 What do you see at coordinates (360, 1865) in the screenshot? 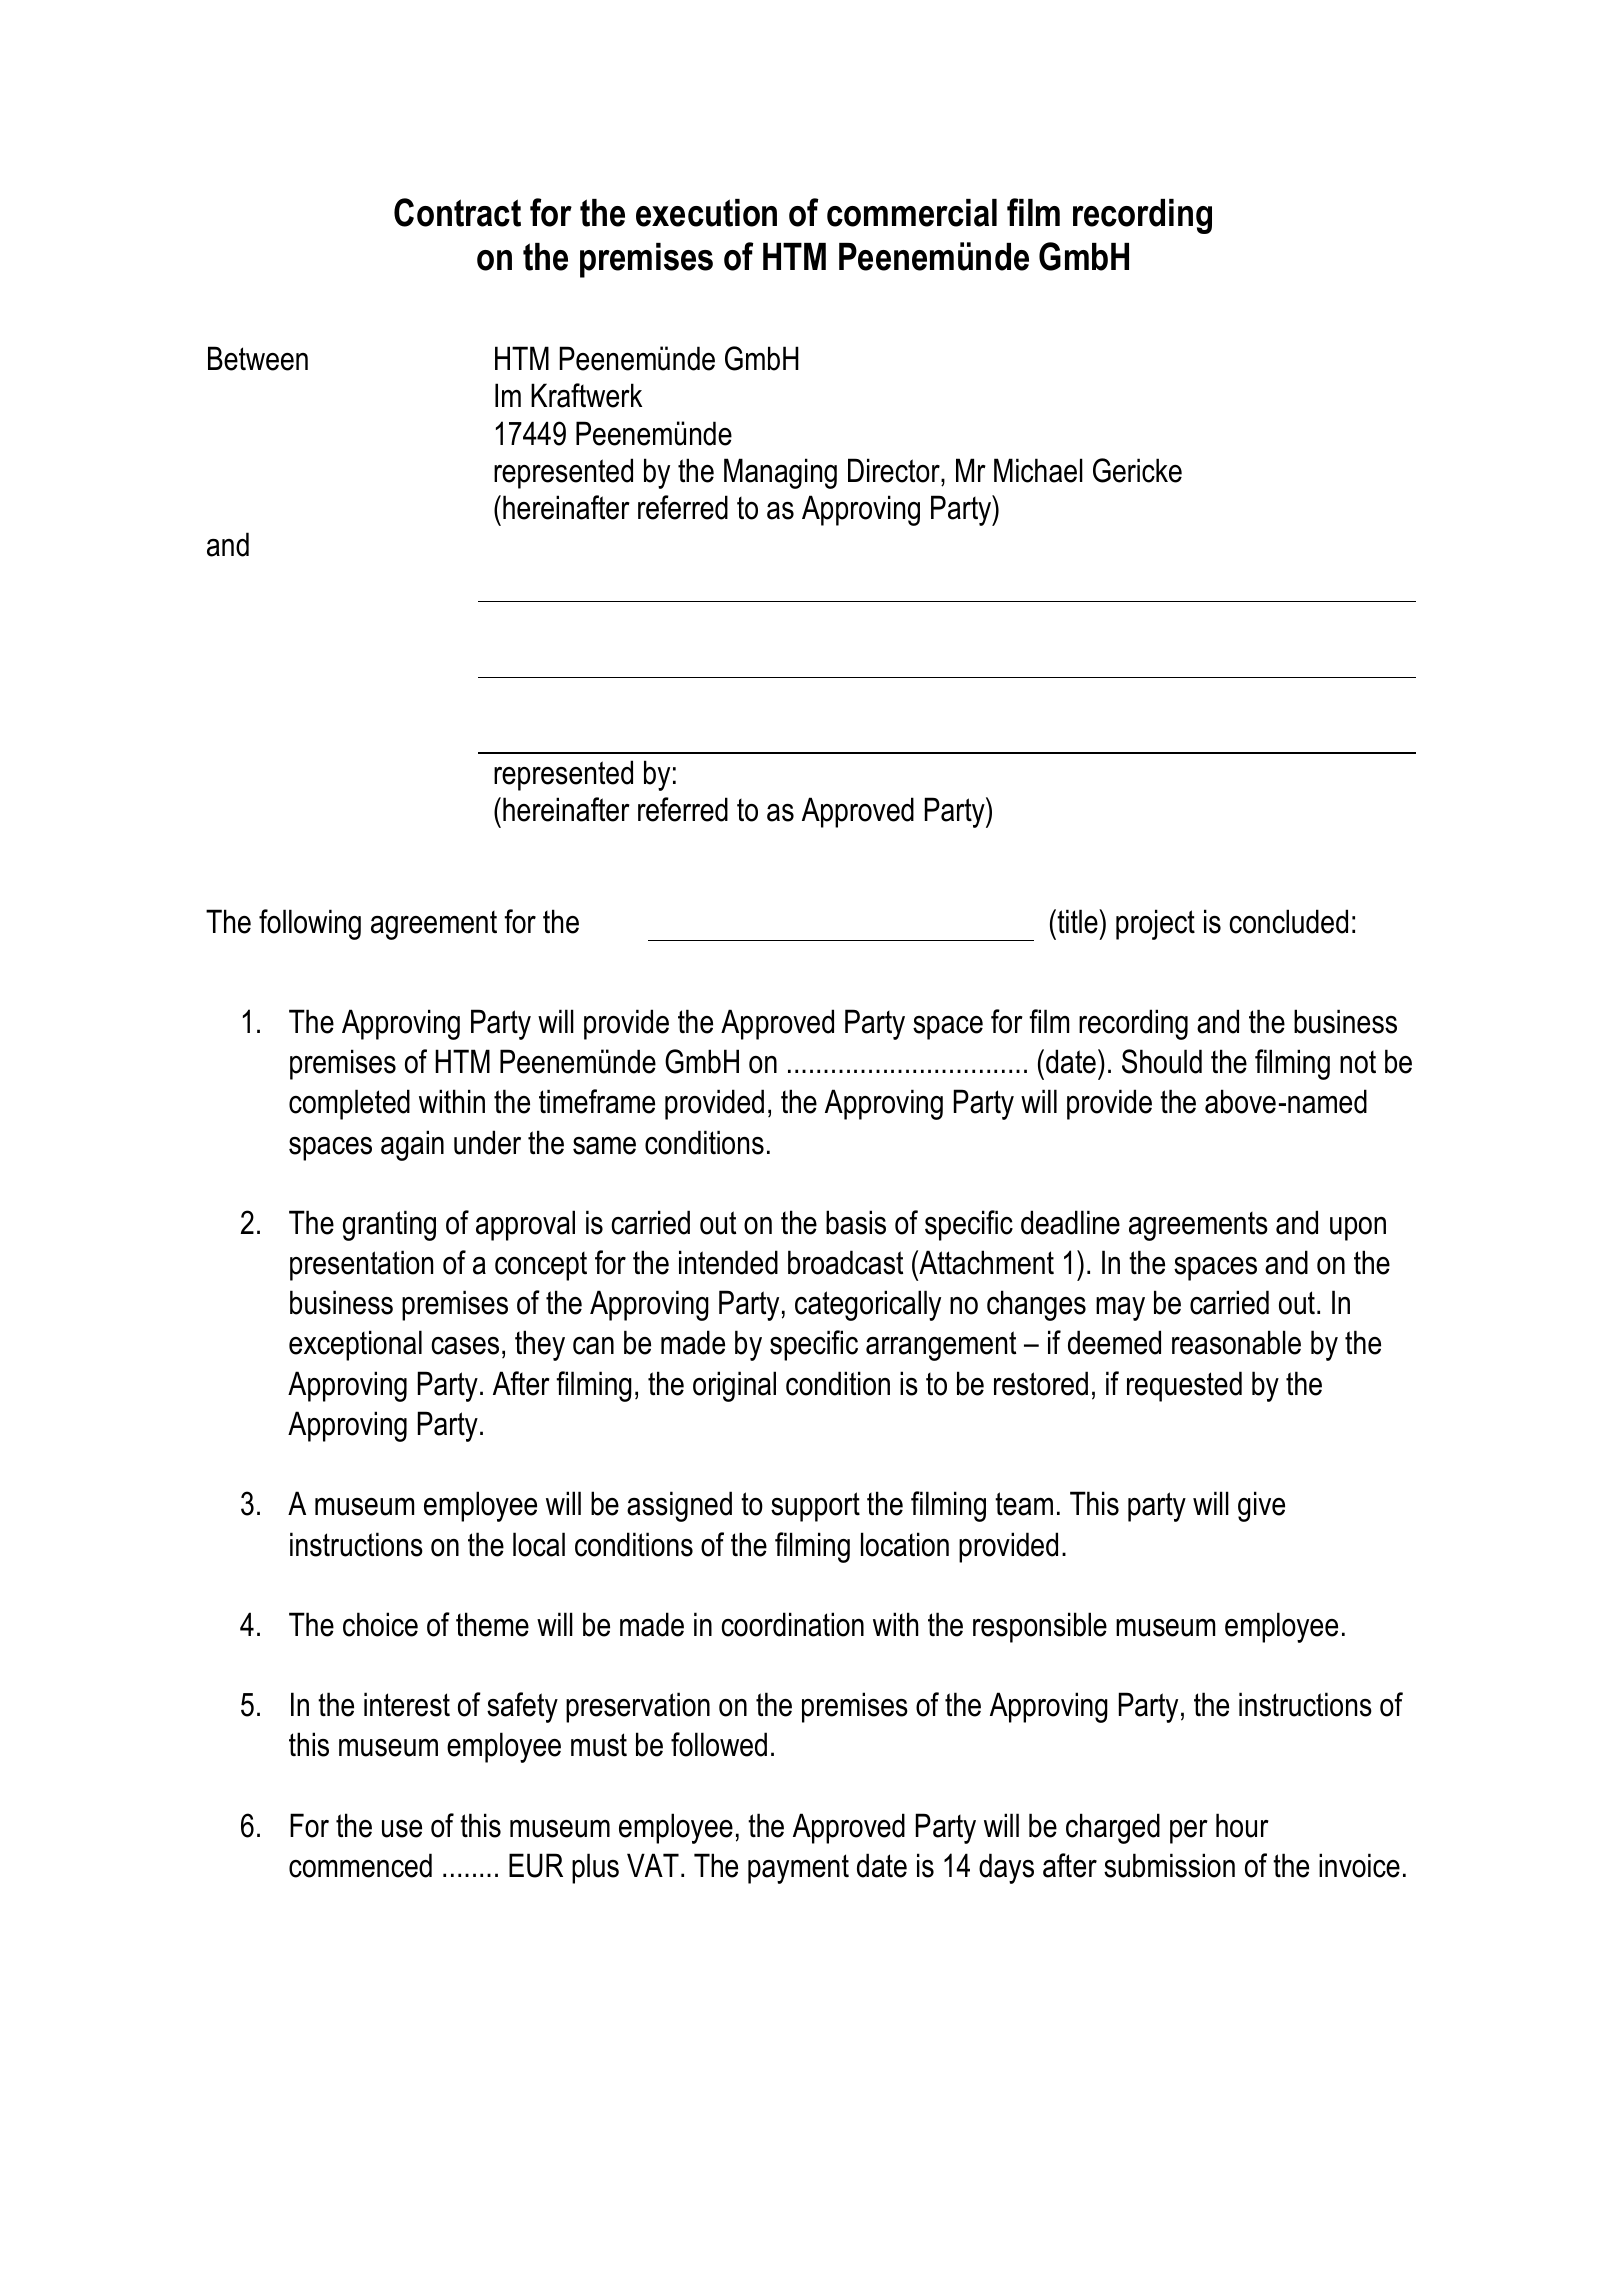
I see `commenced` at bounding box center [360, 1865].
